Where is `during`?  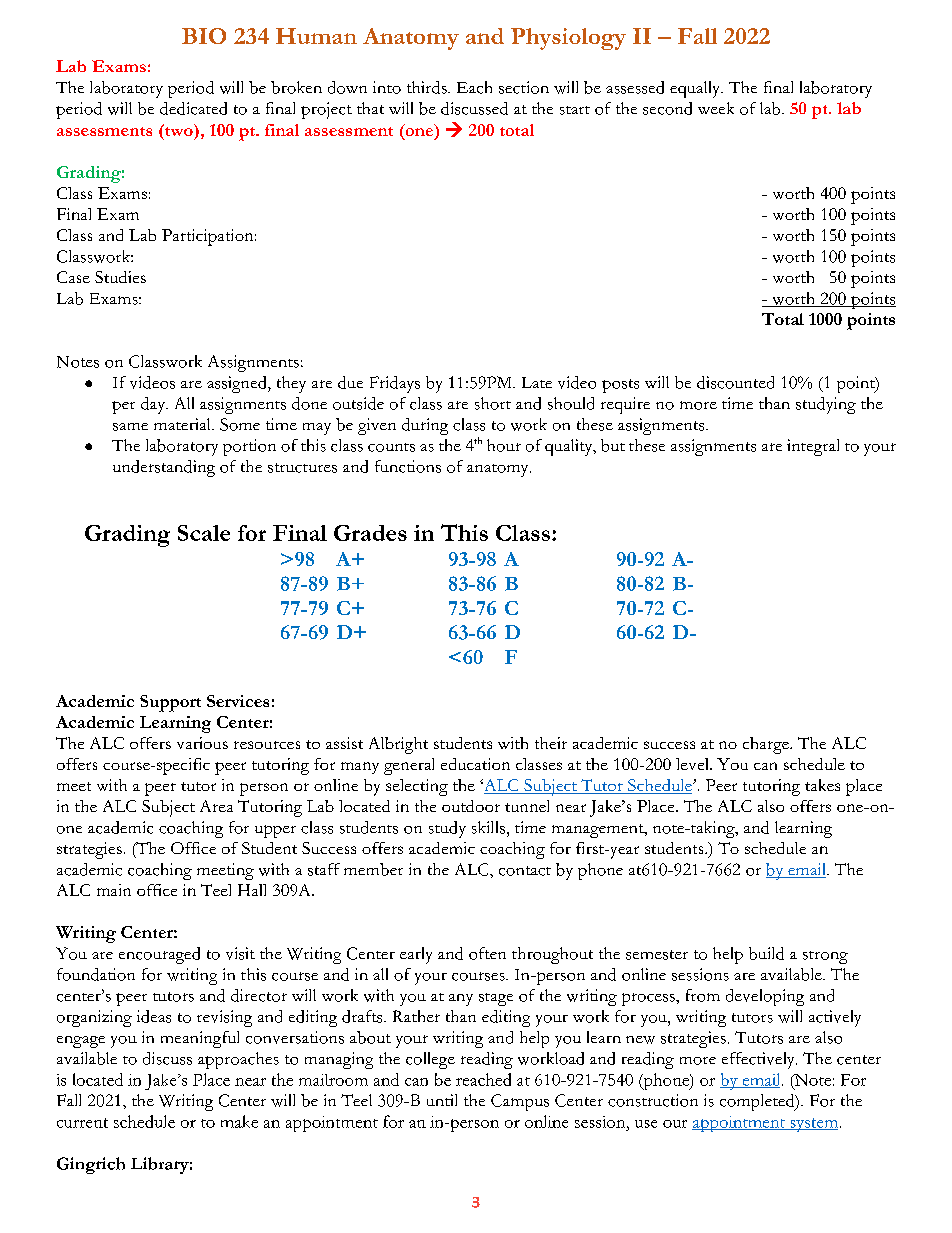
during is located at coordinates (425, 426).
